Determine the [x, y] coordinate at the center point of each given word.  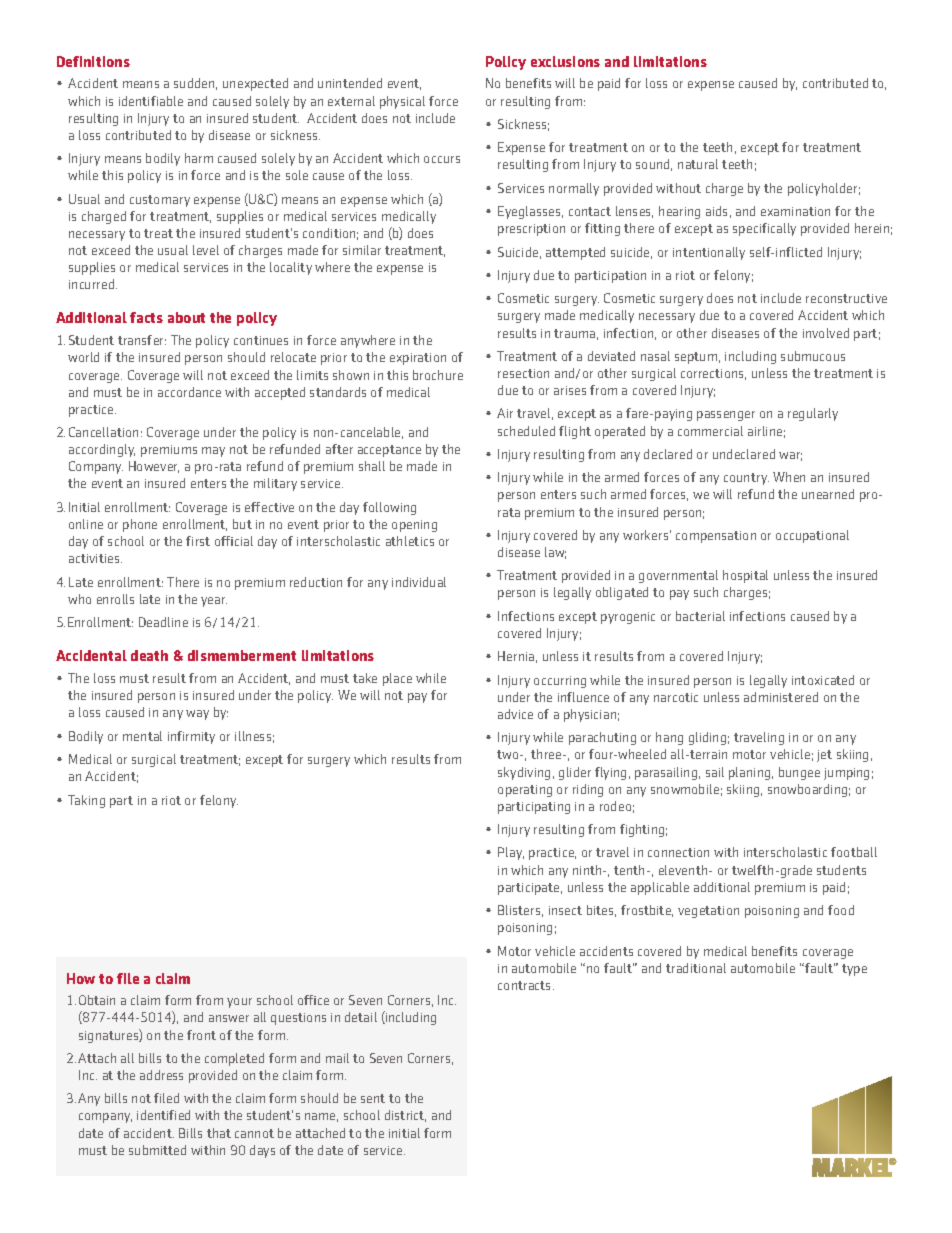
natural [698, 164]
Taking [86, 801]
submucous [813, 356]
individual [419, 582]
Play [511, 853]
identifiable [151, 101]
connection [678, 852]
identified [163, 1115]
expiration [418, 359]
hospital [745, 576]
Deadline [163, 622]
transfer [142, 340]
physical [402, 102]
